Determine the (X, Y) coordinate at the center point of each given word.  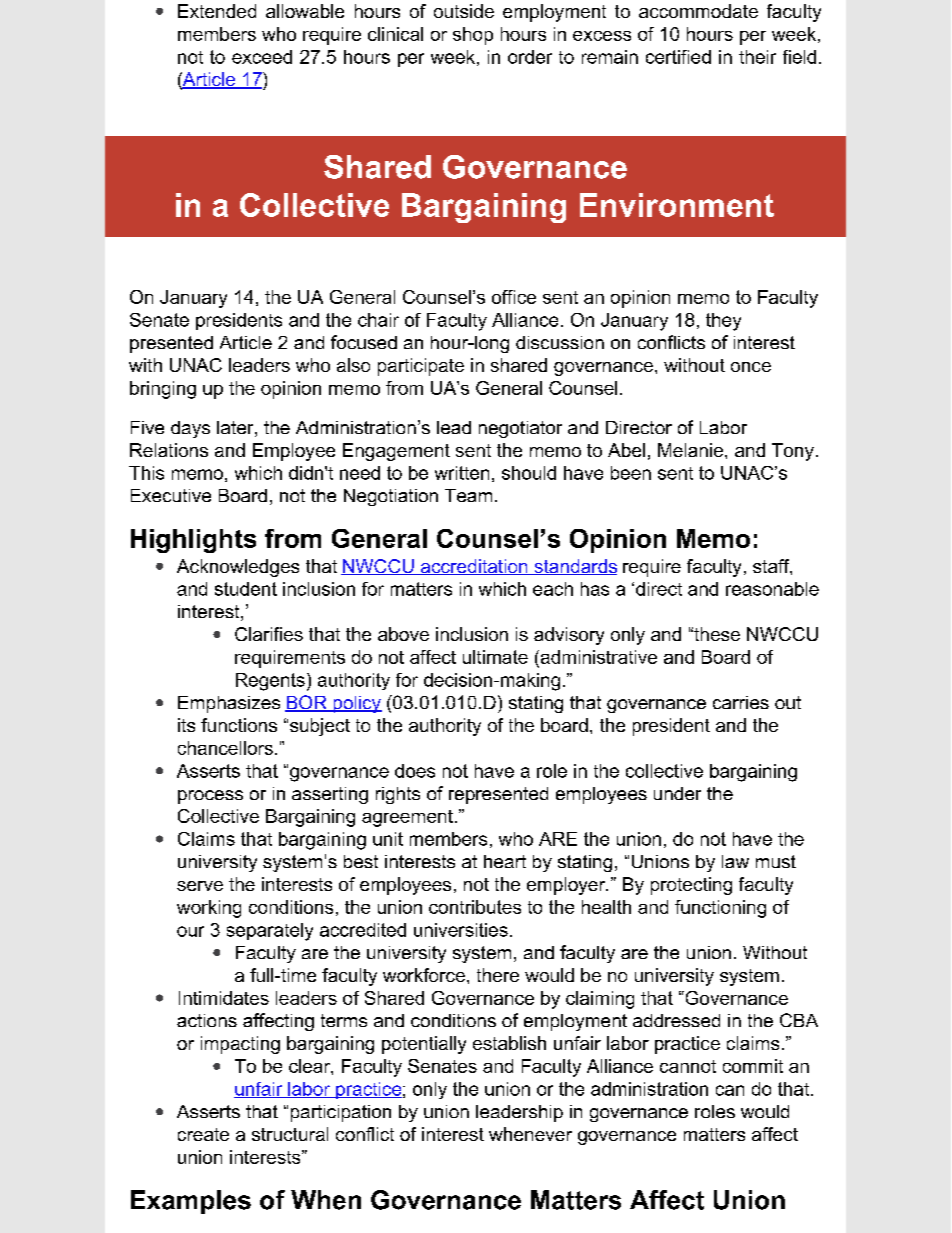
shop (473, 36)
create (203, 1134)
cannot (688, 1066)
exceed (262, 57)
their (757, 57)
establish (509, 1043)
